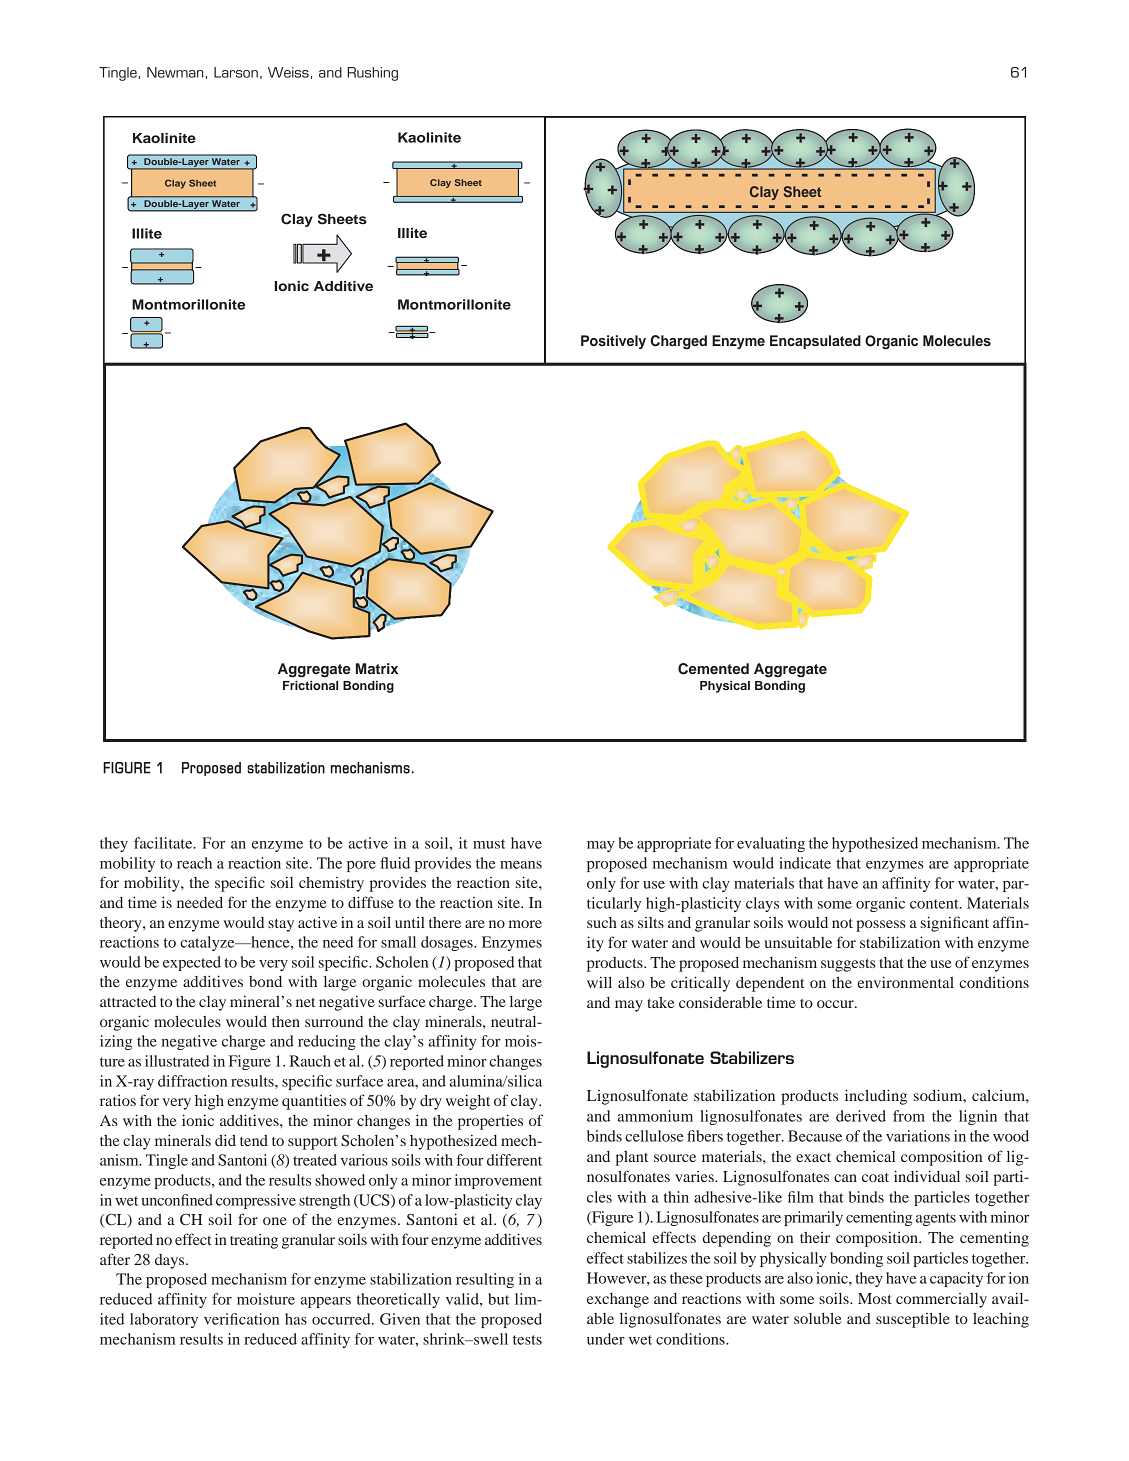 The width and height of the screenshot is (1129, 1461). What do you see at coordinates (236, 72) in the screenshot?
I see `Larson` at bounding box center [236, 72].
